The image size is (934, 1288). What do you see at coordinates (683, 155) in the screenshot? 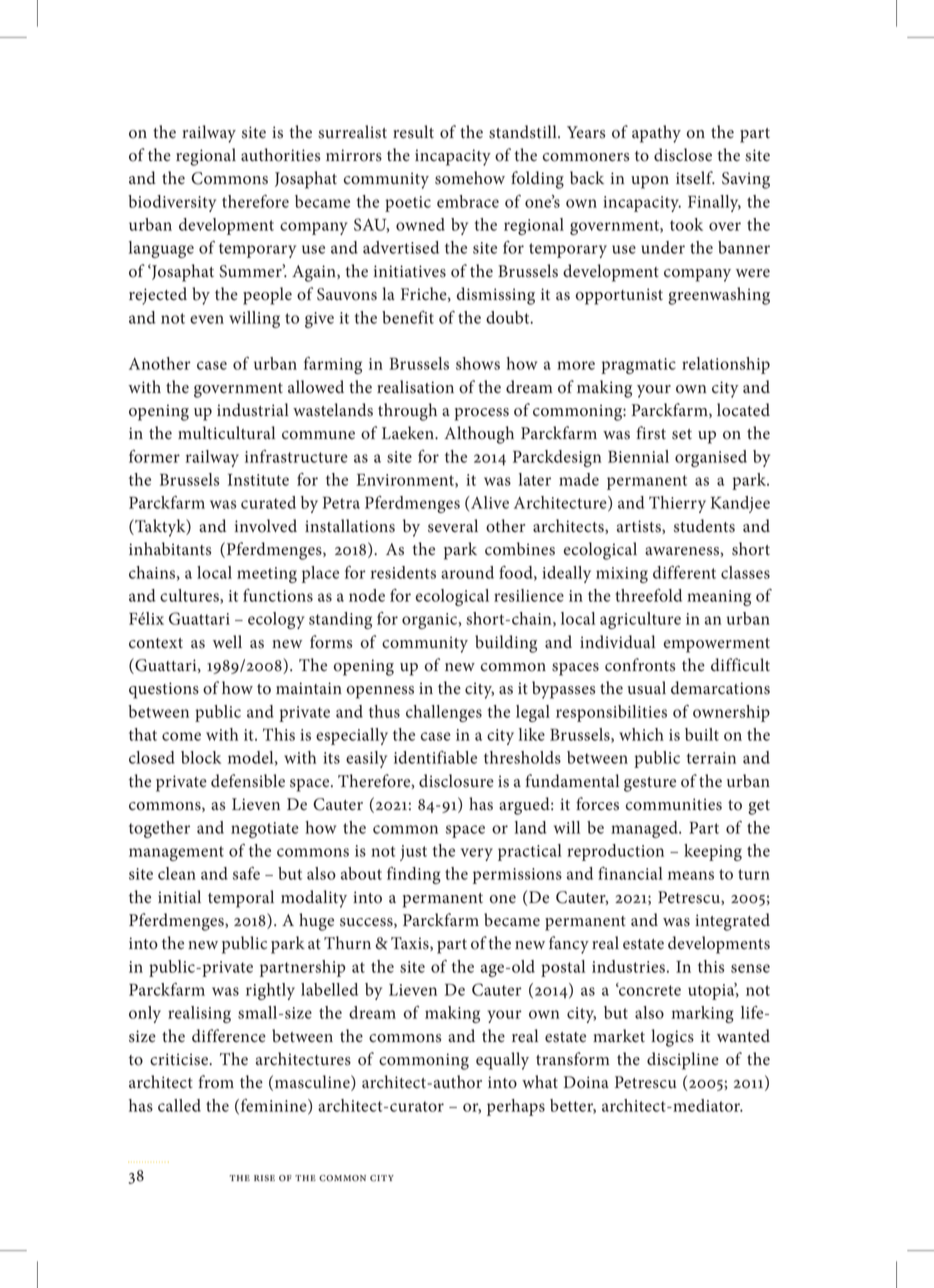
I see `disclose` at bounding box center [683, 155].
